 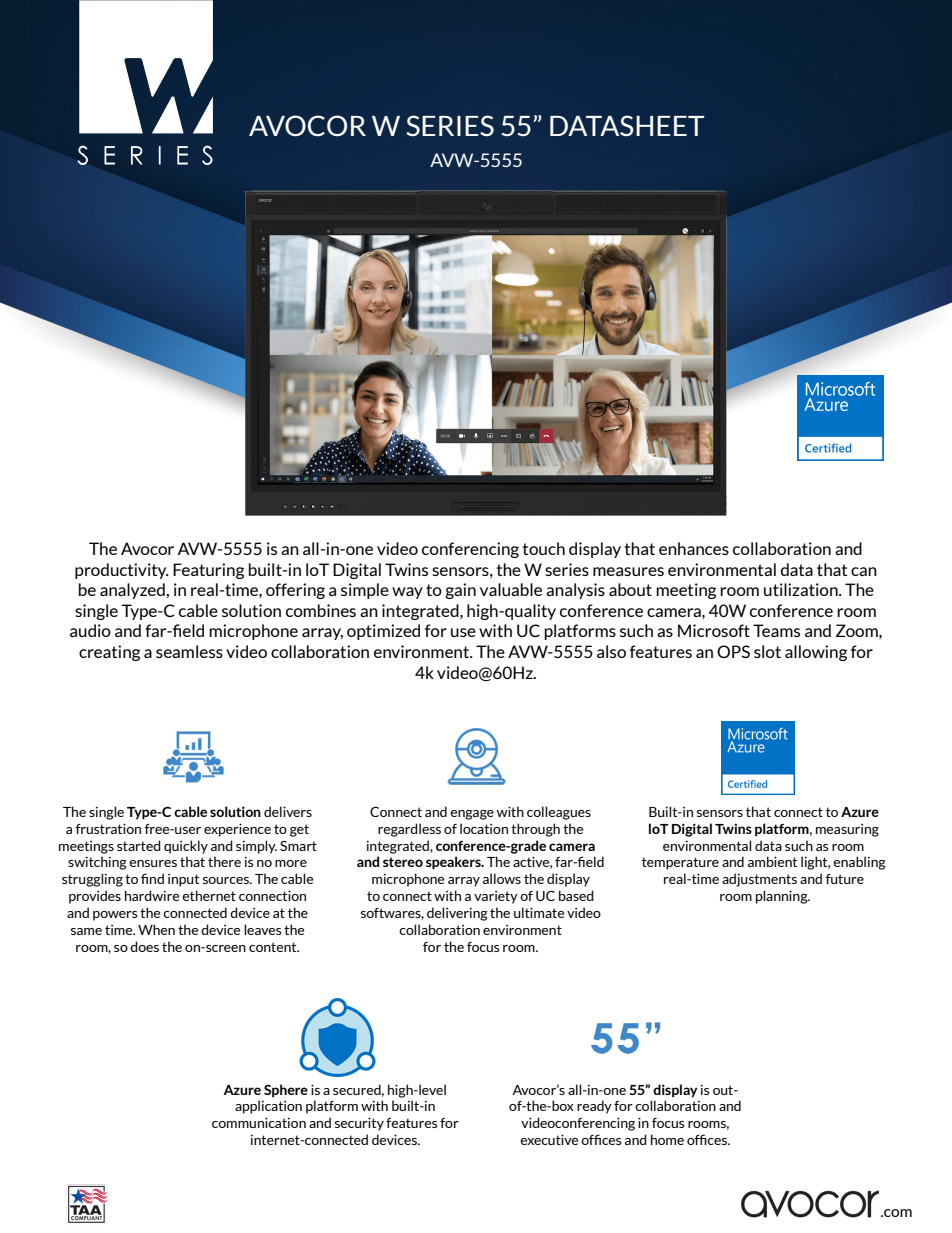 I want to click on utilization, so click(x=802, y=589).
